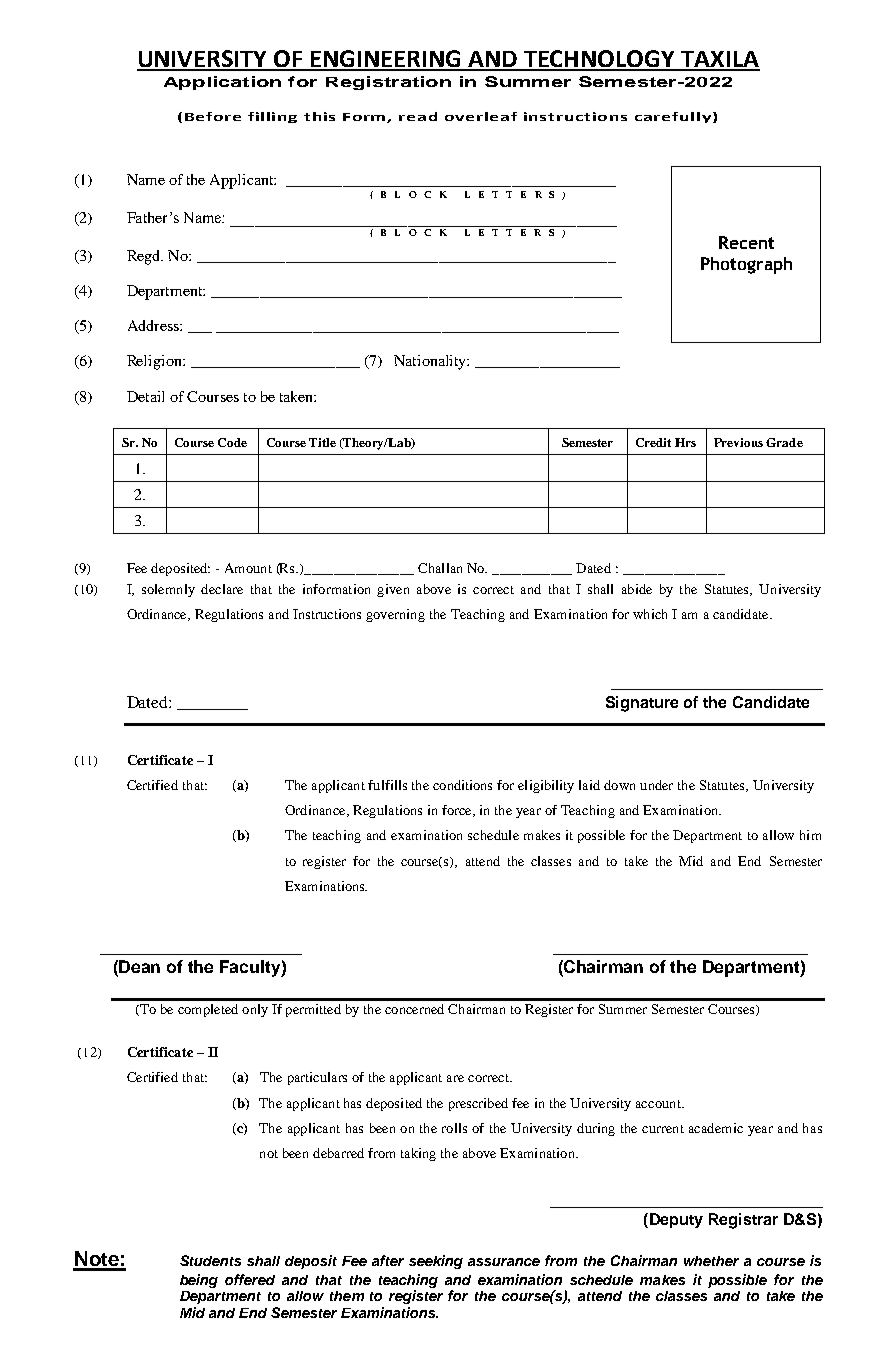 The image size is (896, 1371). I want to click on Signature, so click(642, 704).
